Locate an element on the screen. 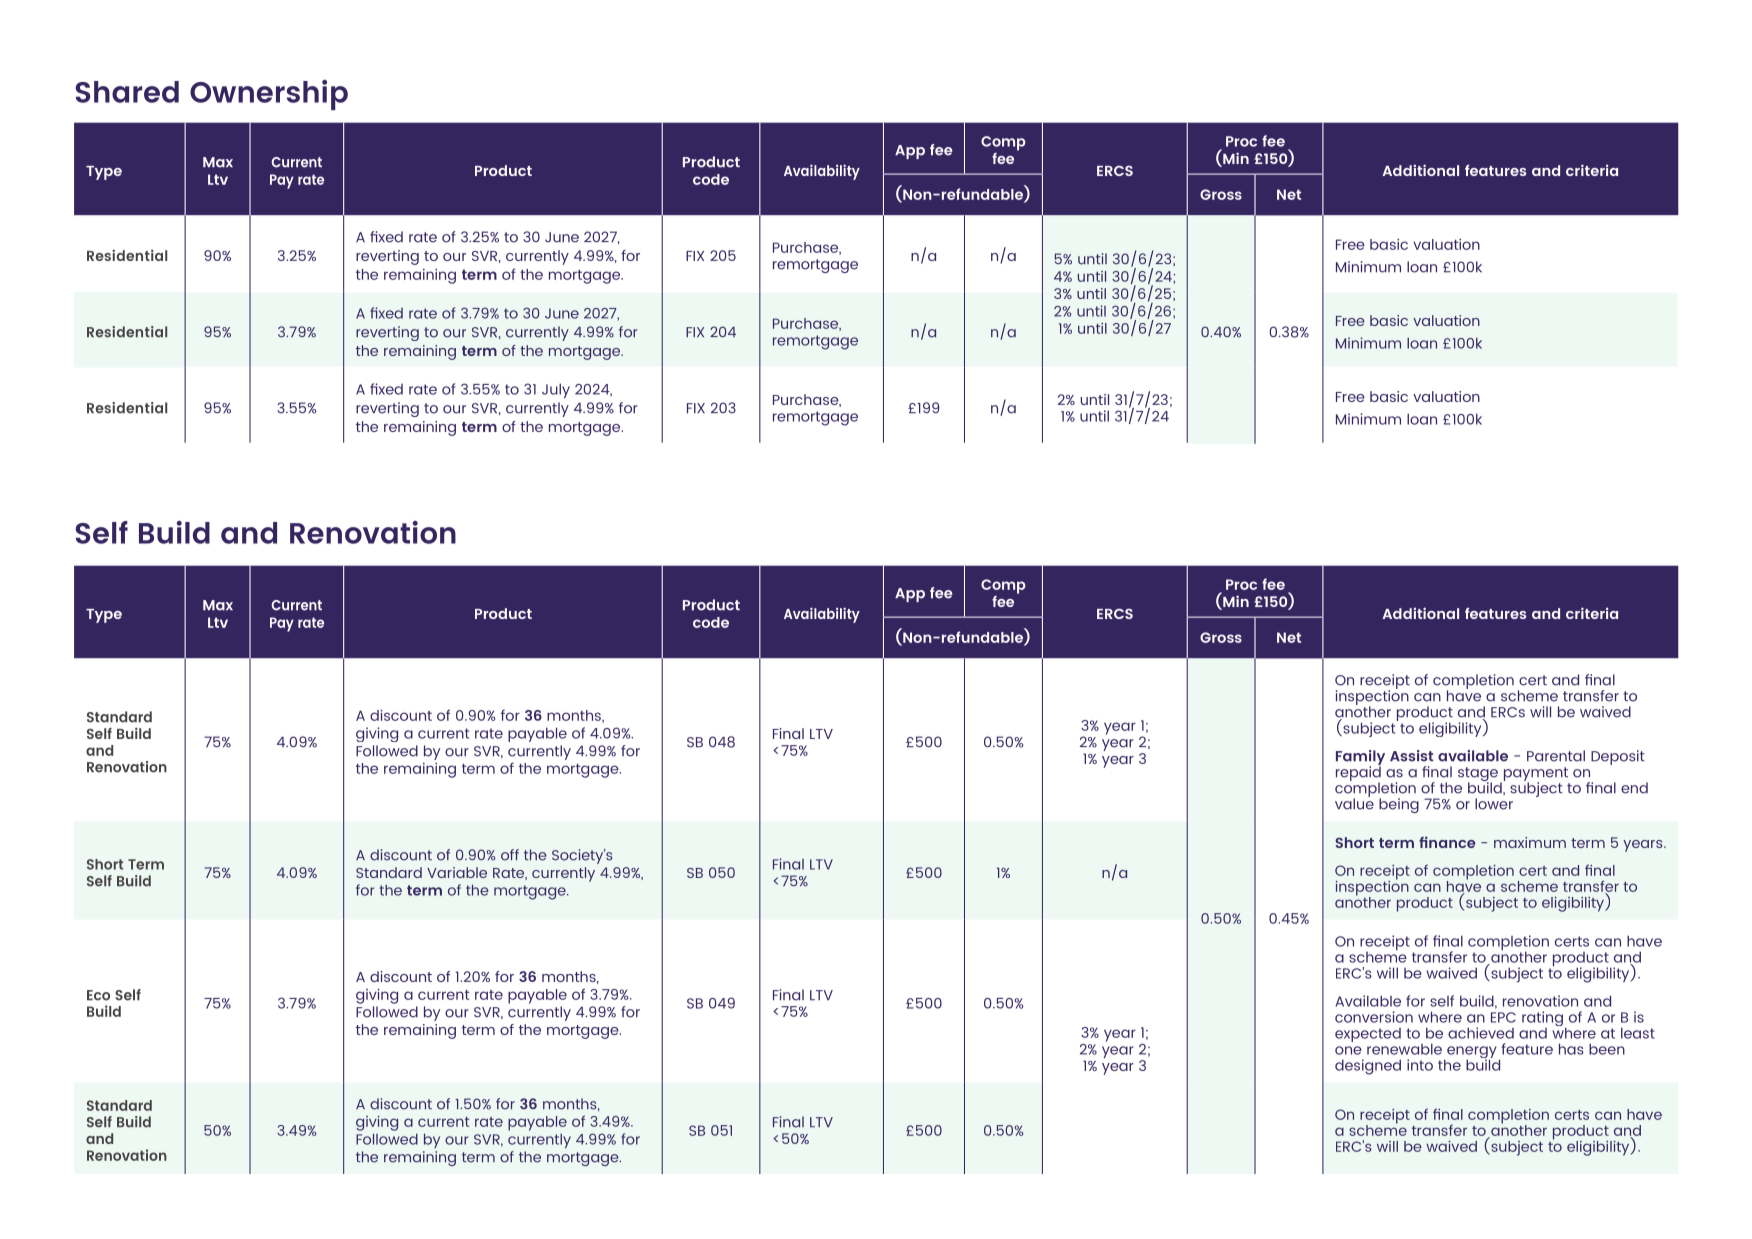 This screenshot has width=1752, height=1239. Eco is located at coordinates (98, 995).
